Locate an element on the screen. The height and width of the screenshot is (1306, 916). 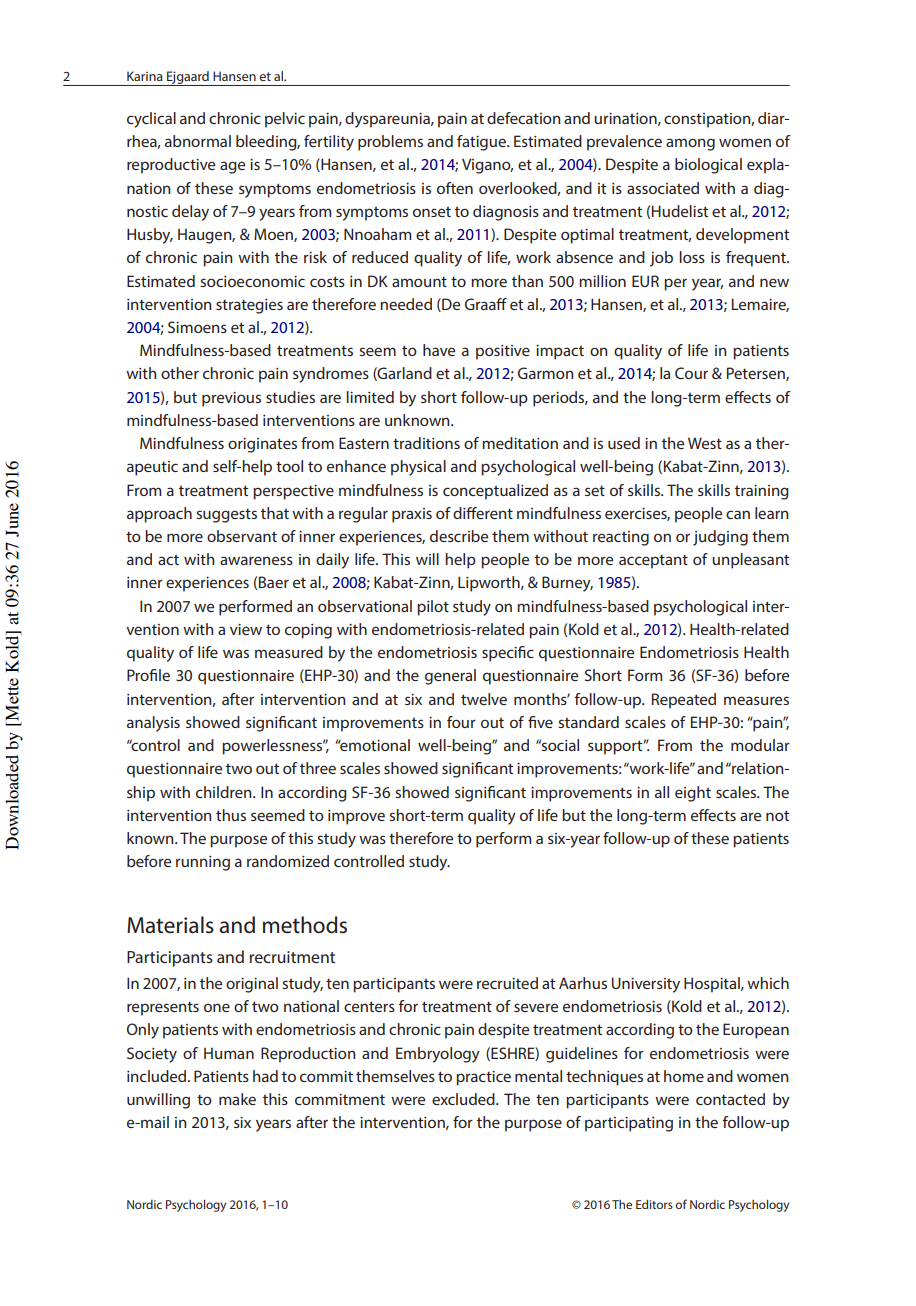
excluded is located at coordinates (464, 1099).
